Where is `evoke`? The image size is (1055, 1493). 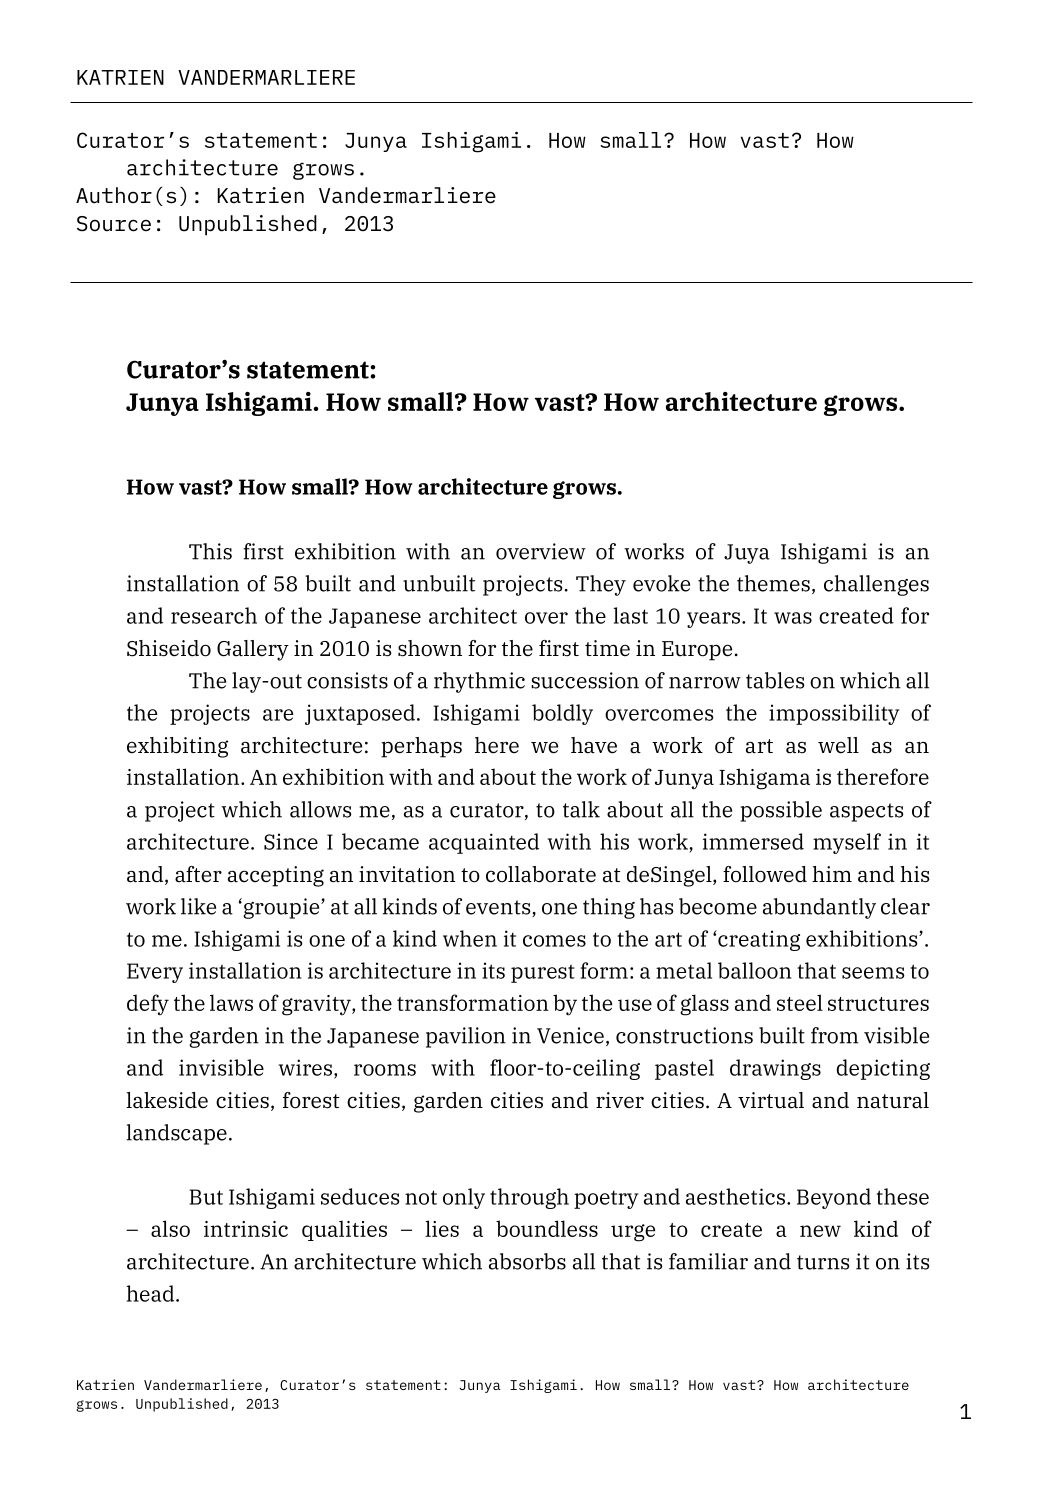
evoke is located at coordinates (661, 583).
